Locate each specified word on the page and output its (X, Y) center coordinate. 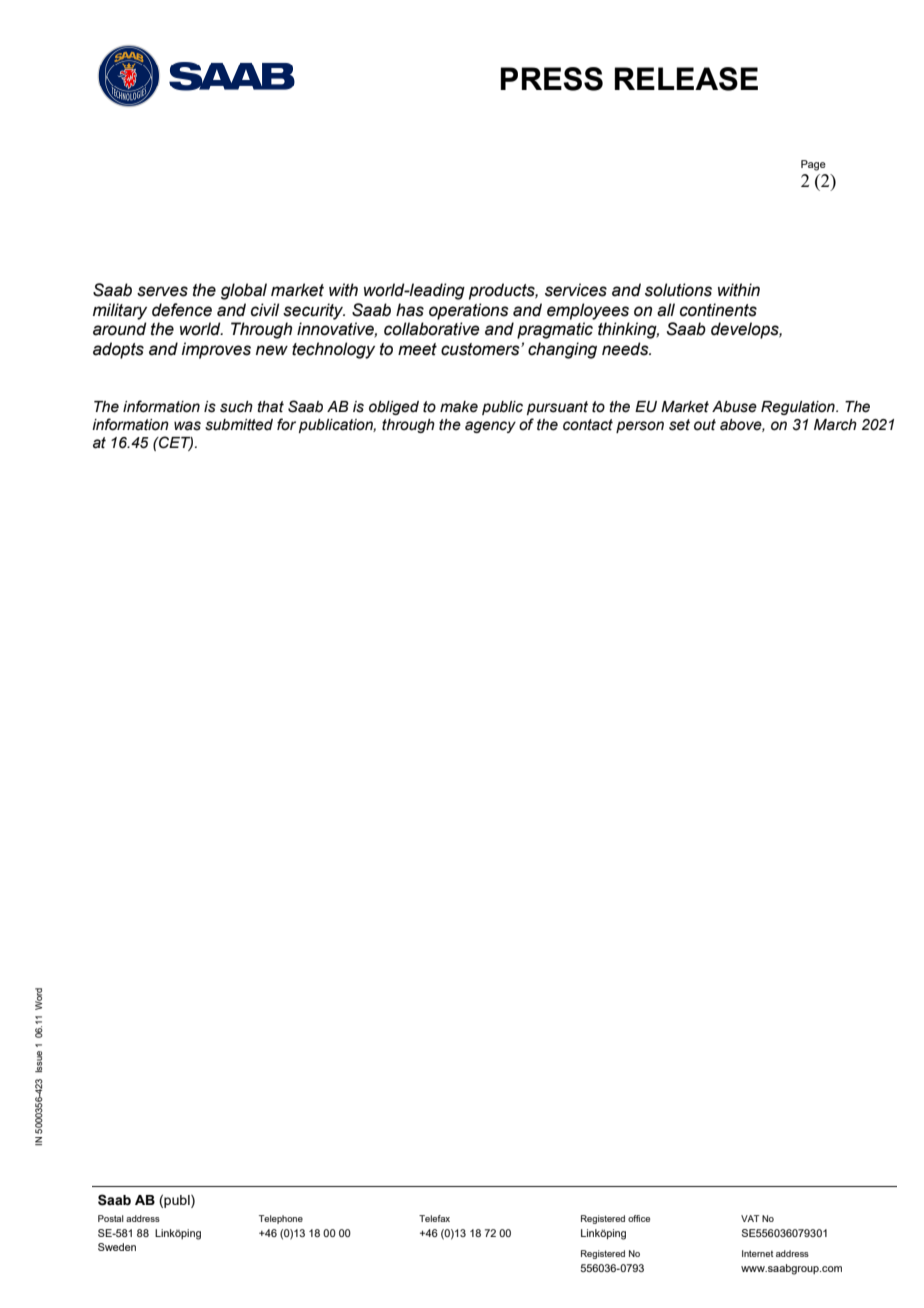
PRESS (551, 79)
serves (162, 291)
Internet (757, 1253)
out (705, 425)
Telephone (281, 1219)
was (187, 426)
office (639, 1218)
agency (490, 427)
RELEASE (686, 79)
